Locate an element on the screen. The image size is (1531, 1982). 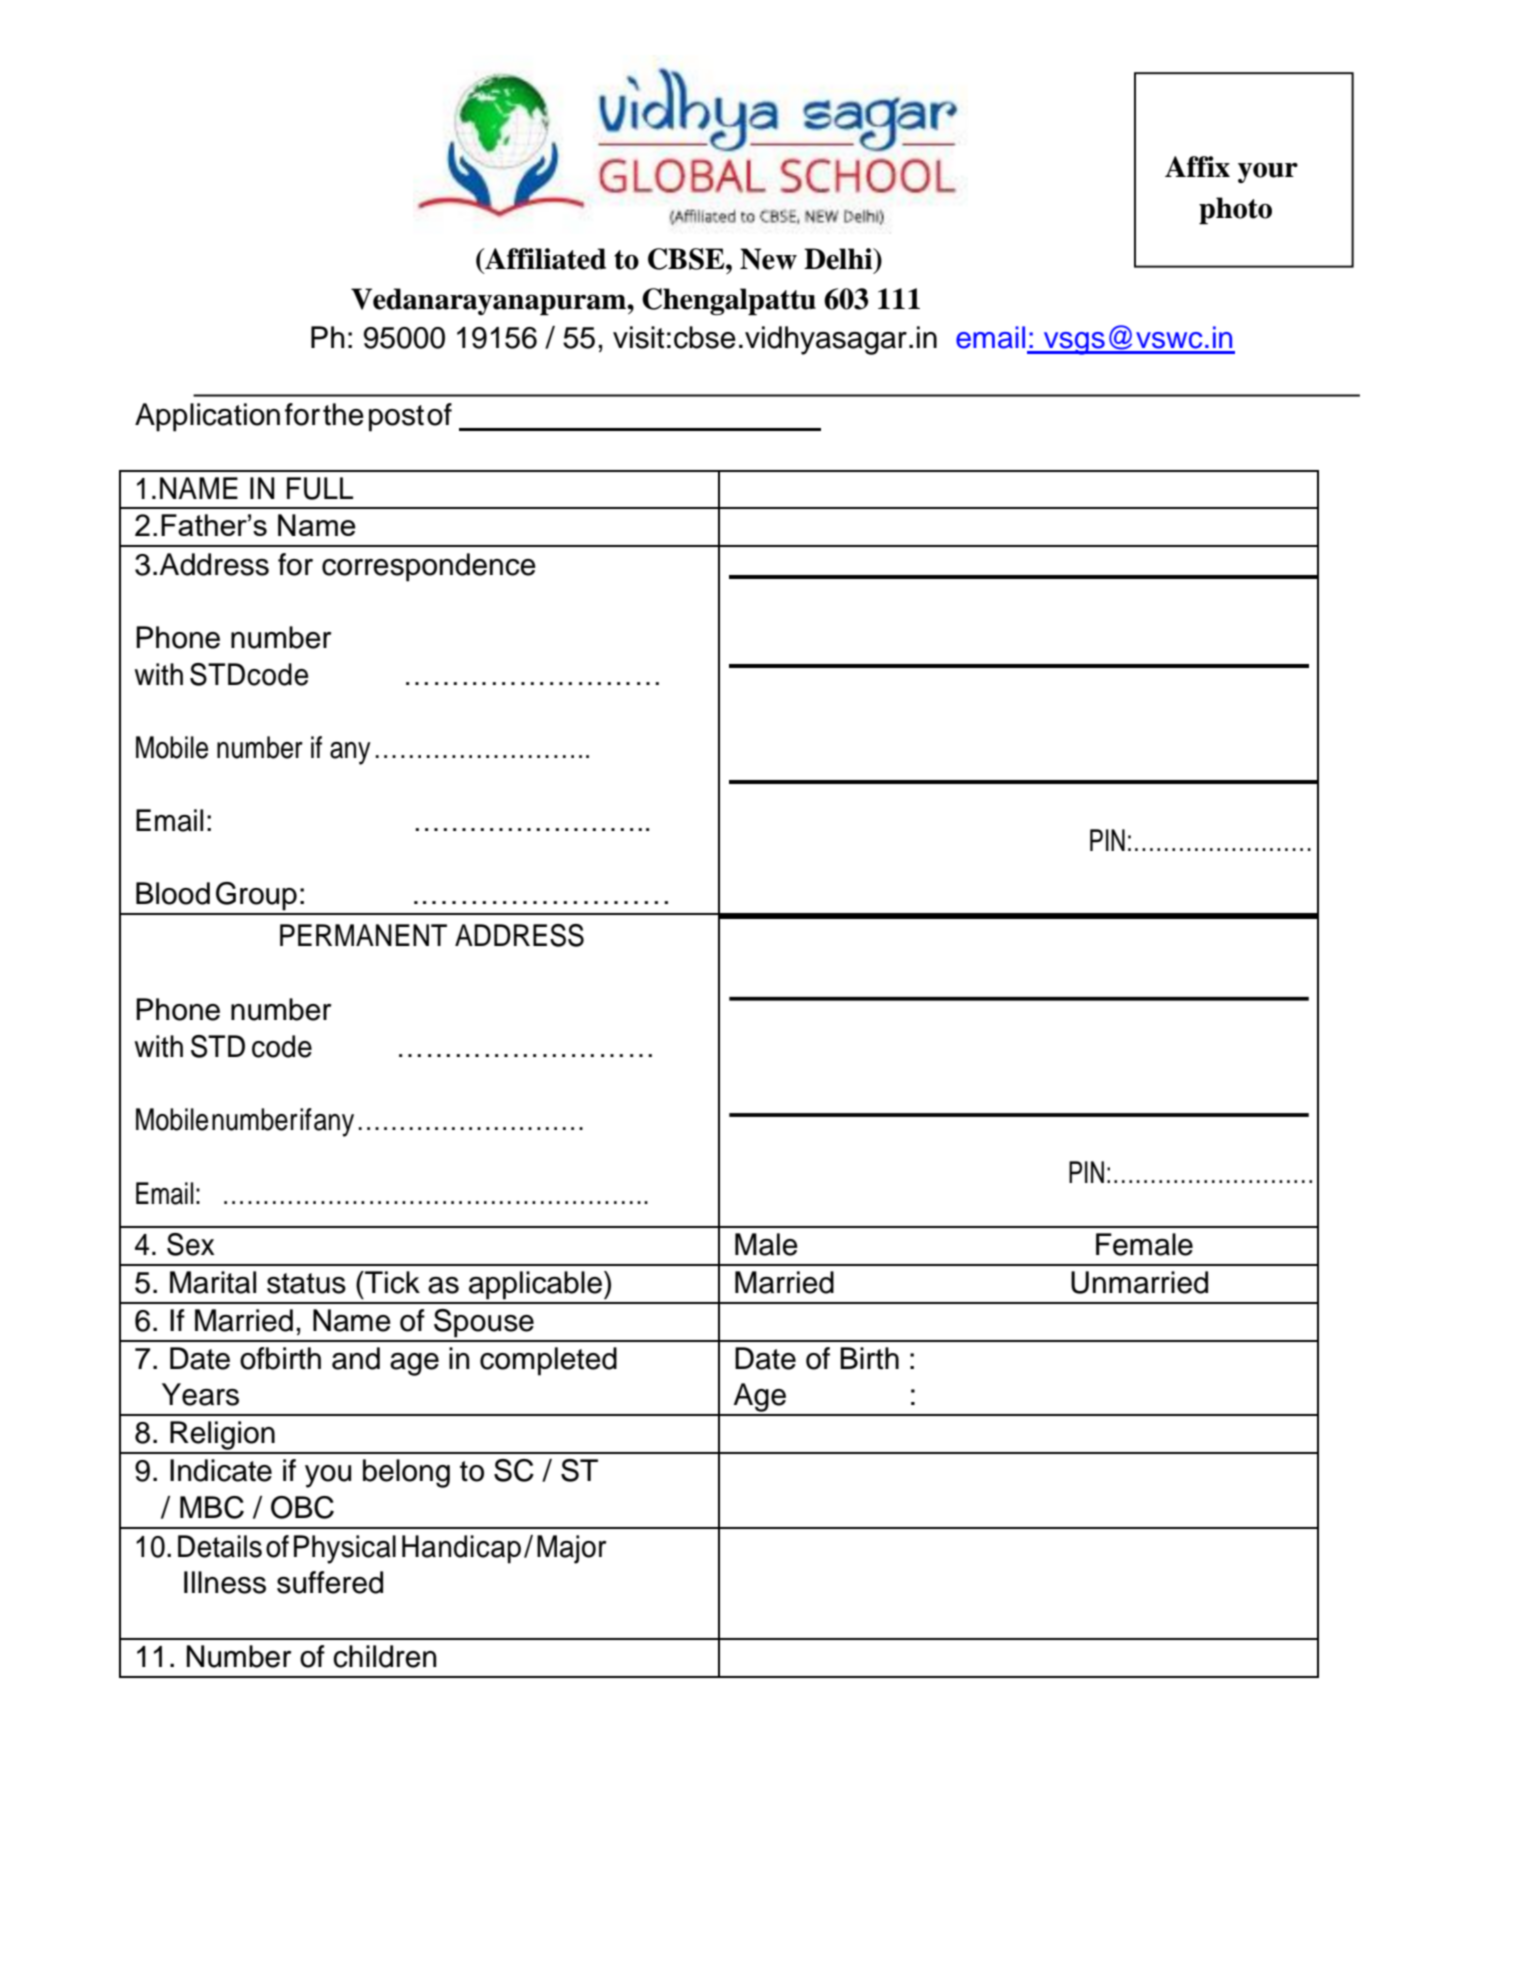
correspondence is located at coordinates (429, 567).
